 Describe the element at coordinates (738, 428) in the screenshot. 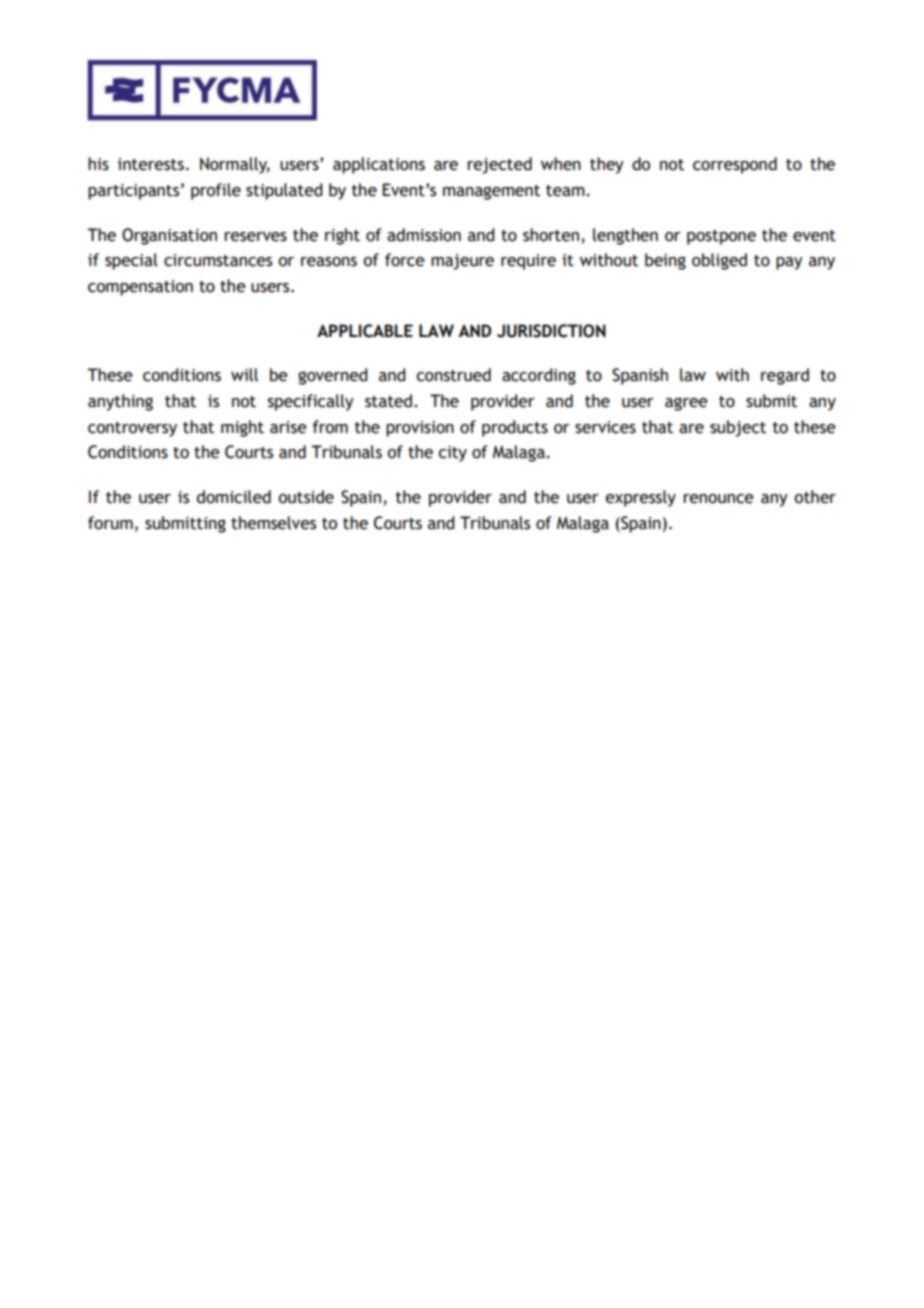

I see `subject` at that location.
